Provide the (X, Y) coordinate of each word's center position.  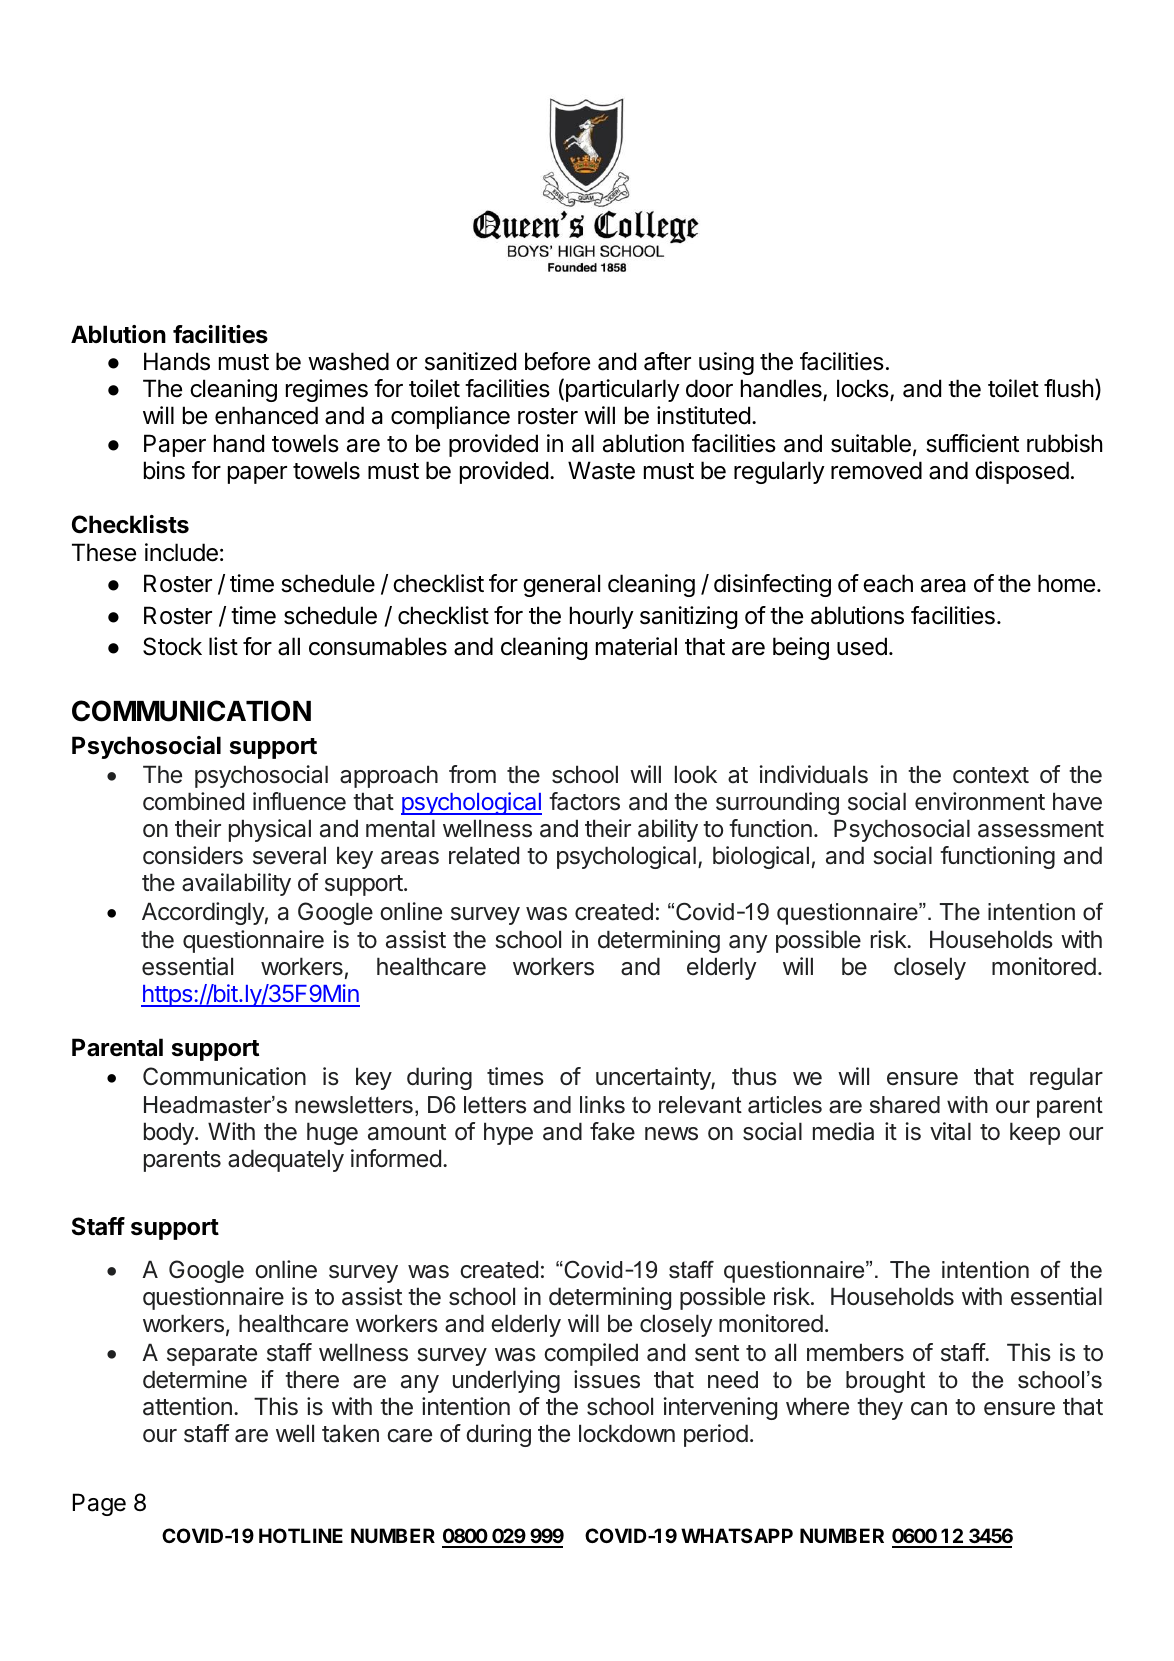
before (557, 361)
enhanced (266, 415)
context (991, 775)
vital (950, 1131)
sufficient (972, 443)
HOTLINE (301, 1535)
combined (193, 801)
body (170, 1133)
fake (612, 1131)
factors (584, 801)
